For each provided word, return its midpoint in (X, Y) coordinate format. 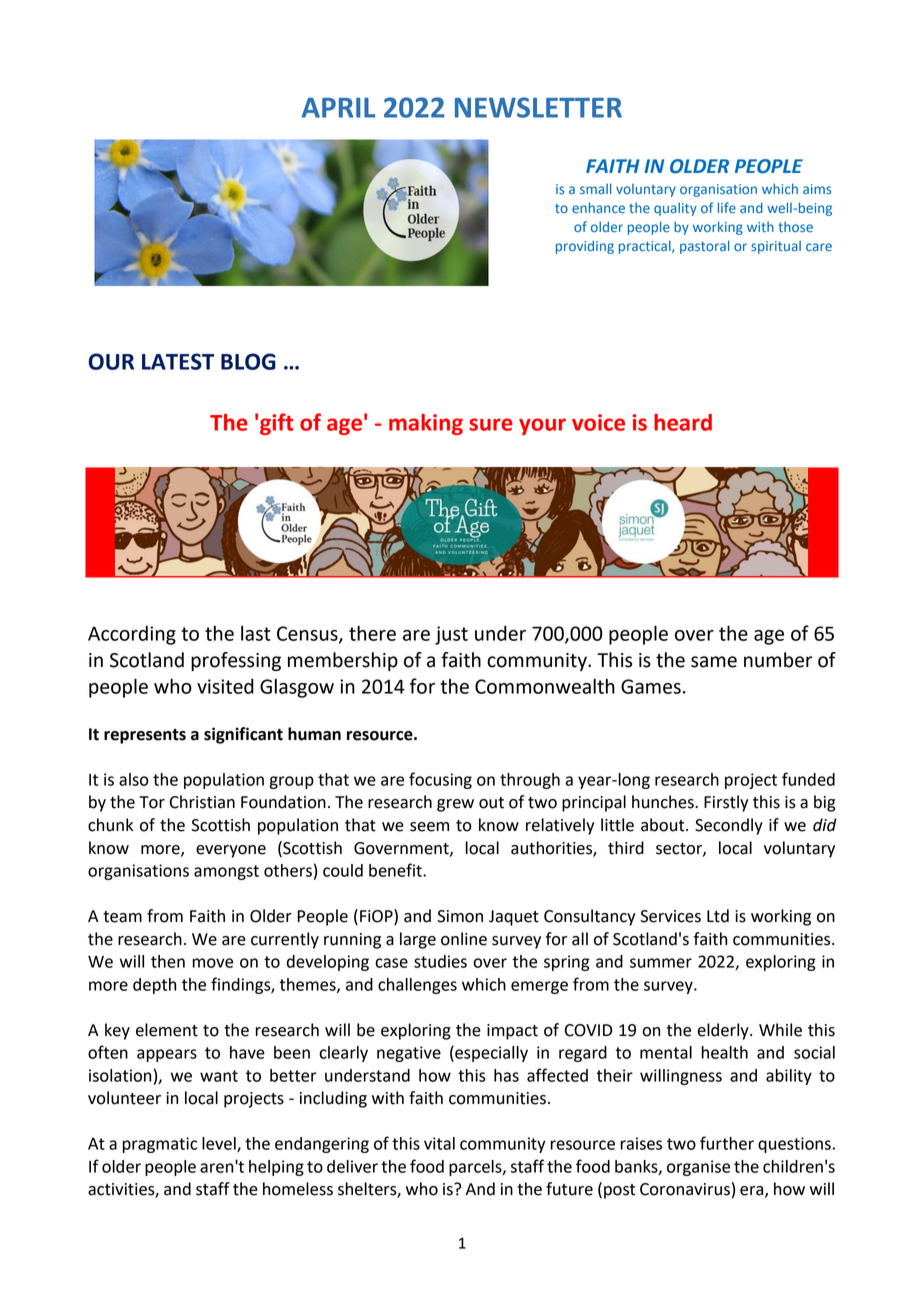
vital (439, 1143)
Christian (202, 802)
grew (455, 805)
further (727, 1143)
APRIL (338, 108)
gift (276, 424)
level (220, 1144)
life (727, 208)
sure (491, 424)
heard (683, 422)
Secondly (729, 826)
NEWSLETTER (538, 107)
